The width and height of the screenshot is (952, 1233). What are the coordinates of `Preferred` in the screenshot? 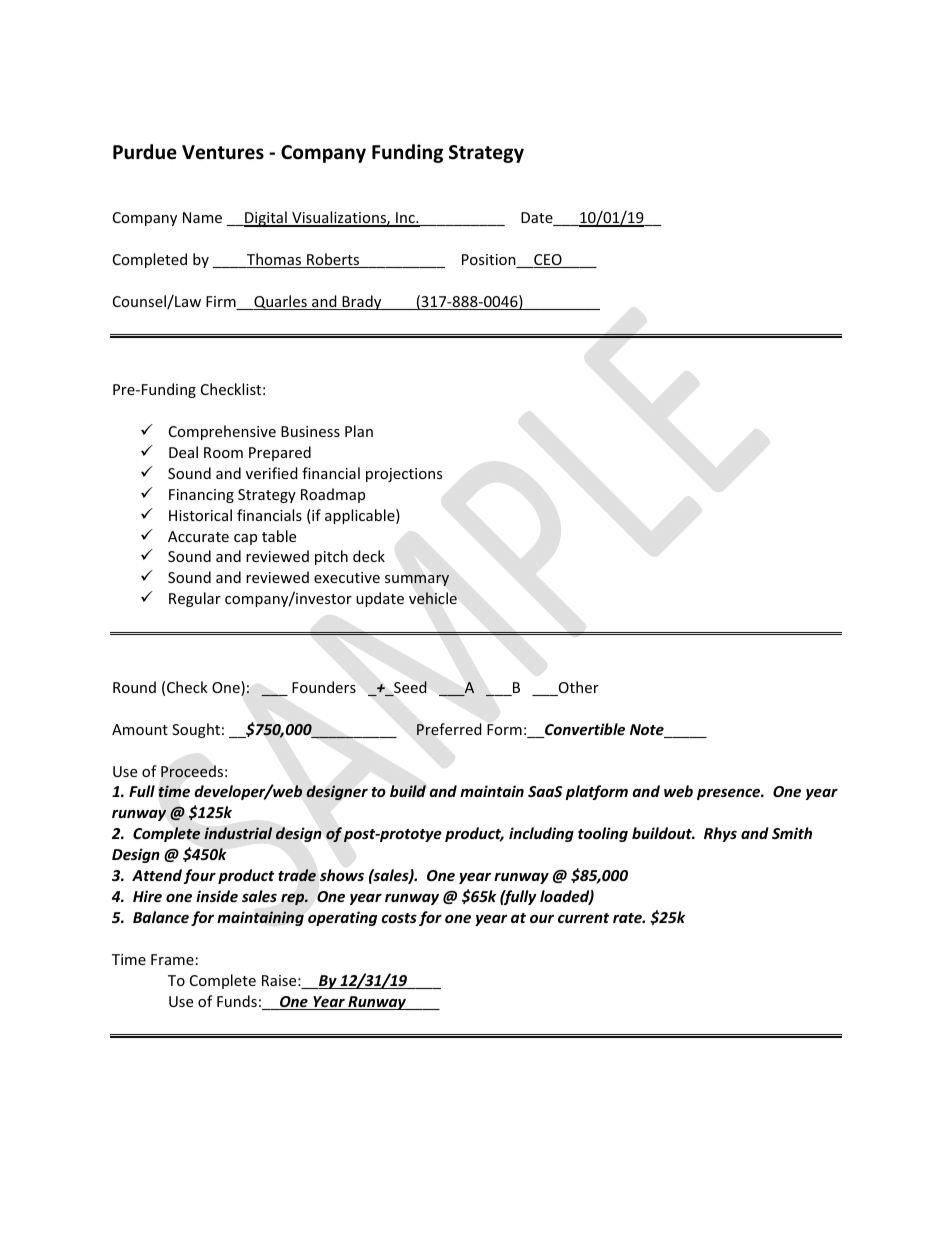 It's located at (449, 729).
